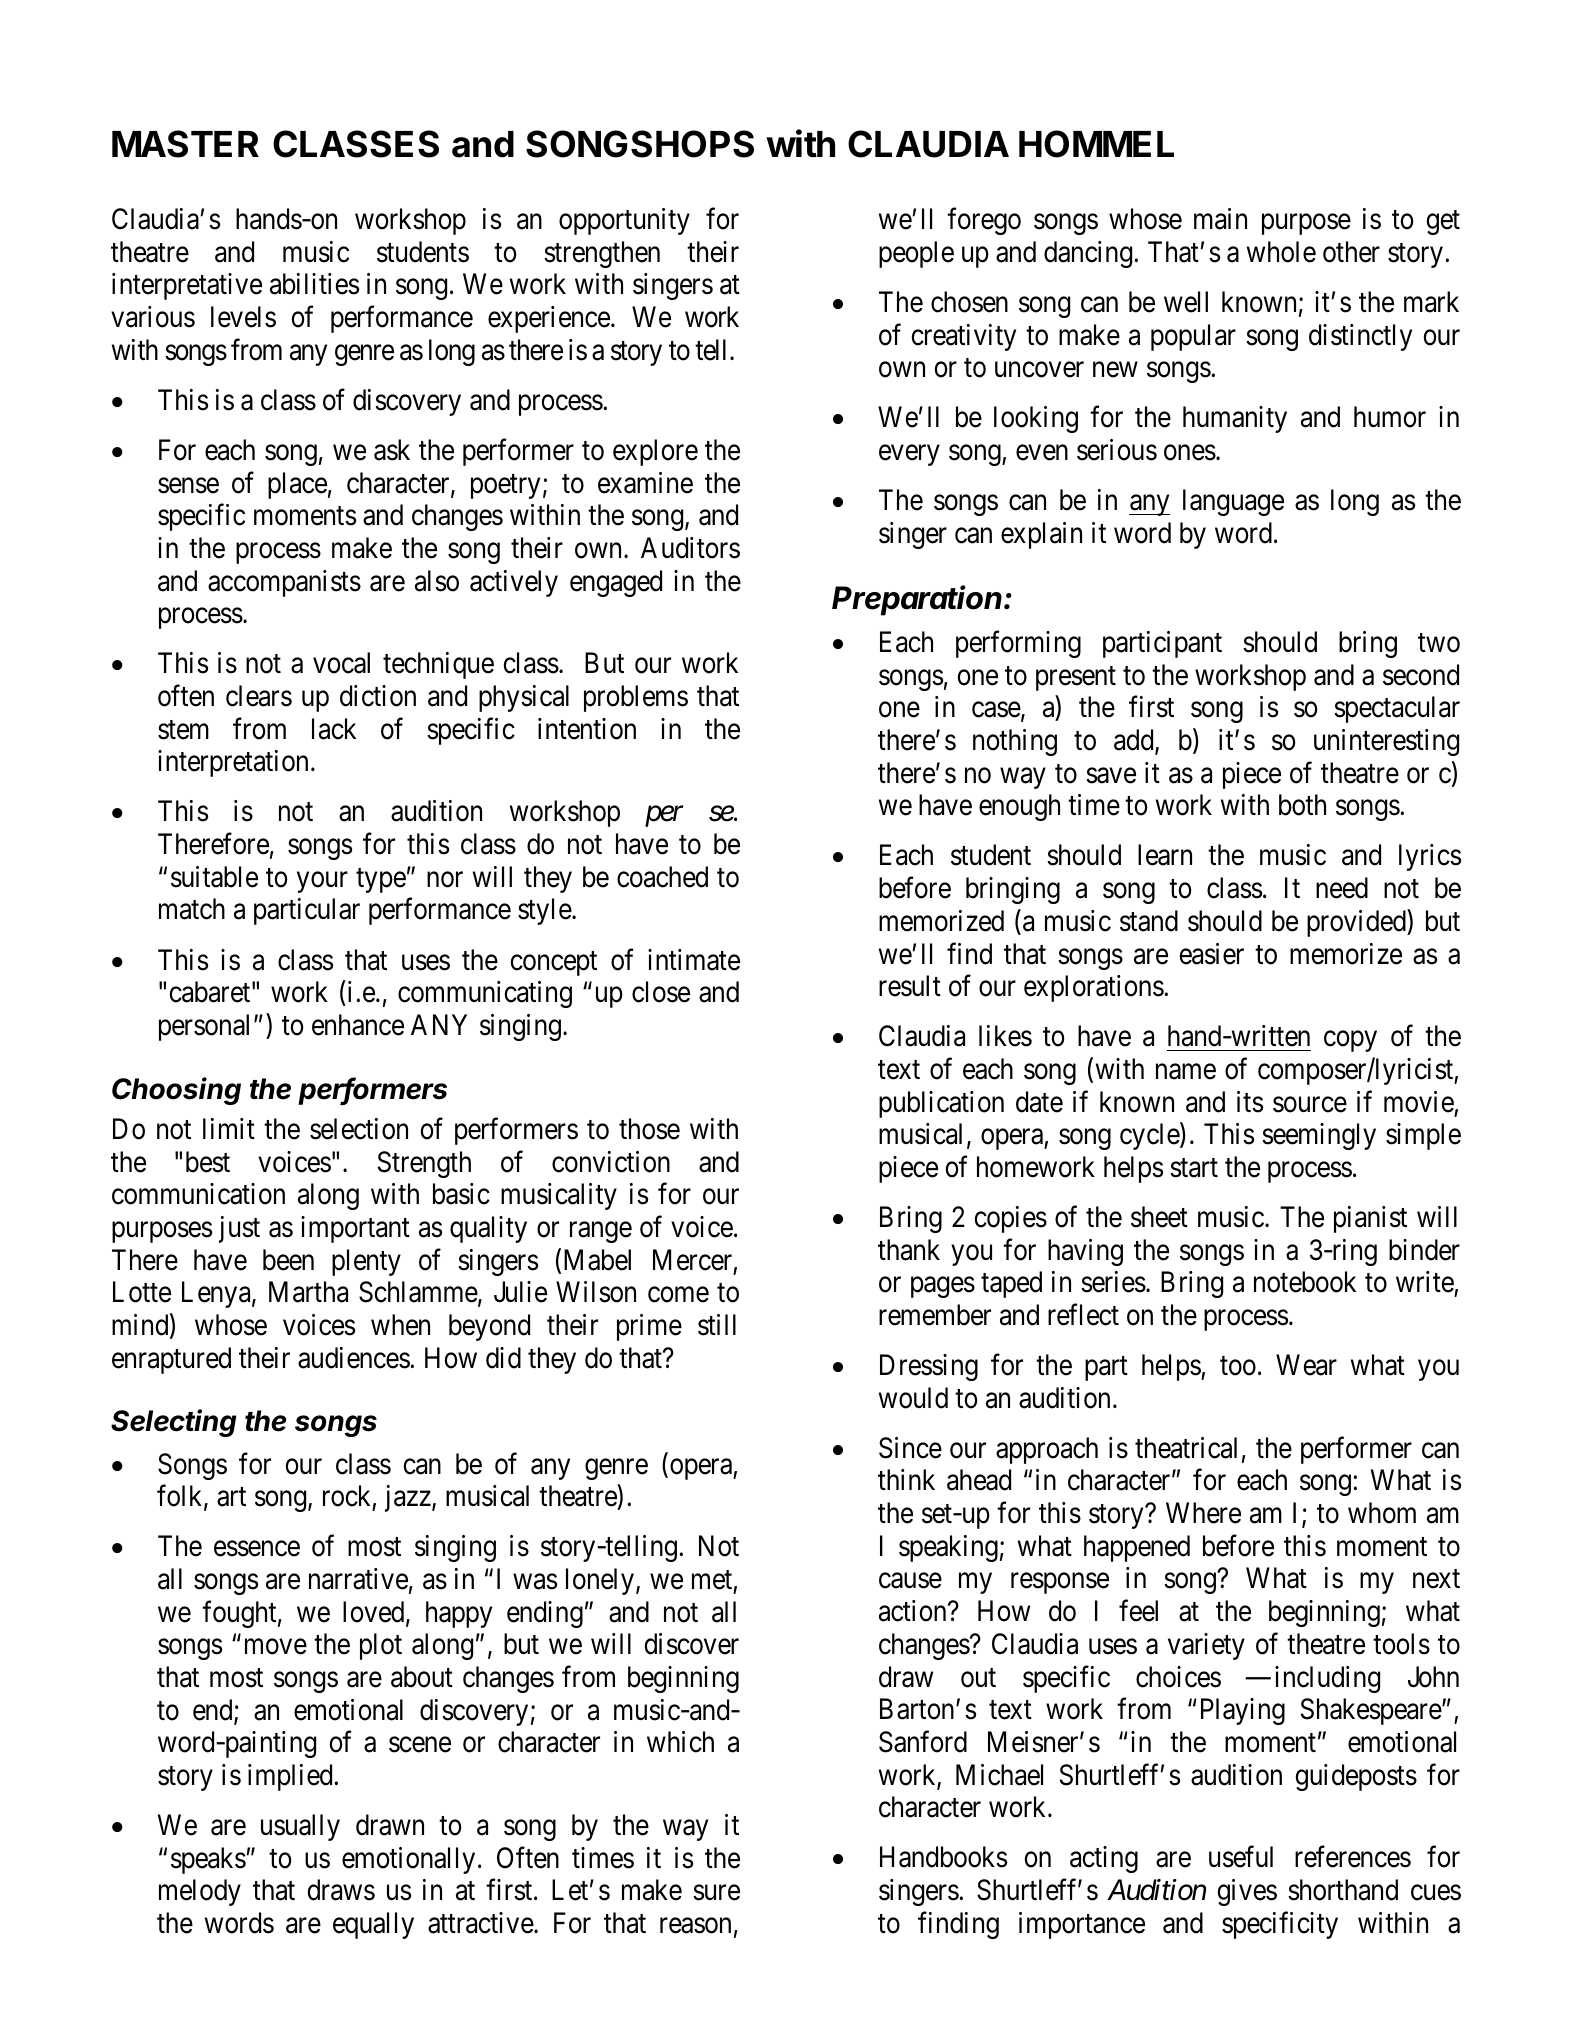 This screenshot has width=1571, height=2034. Describe the element at coordinates (300, 1827) in the screenshot. I see `usually` at that location.
